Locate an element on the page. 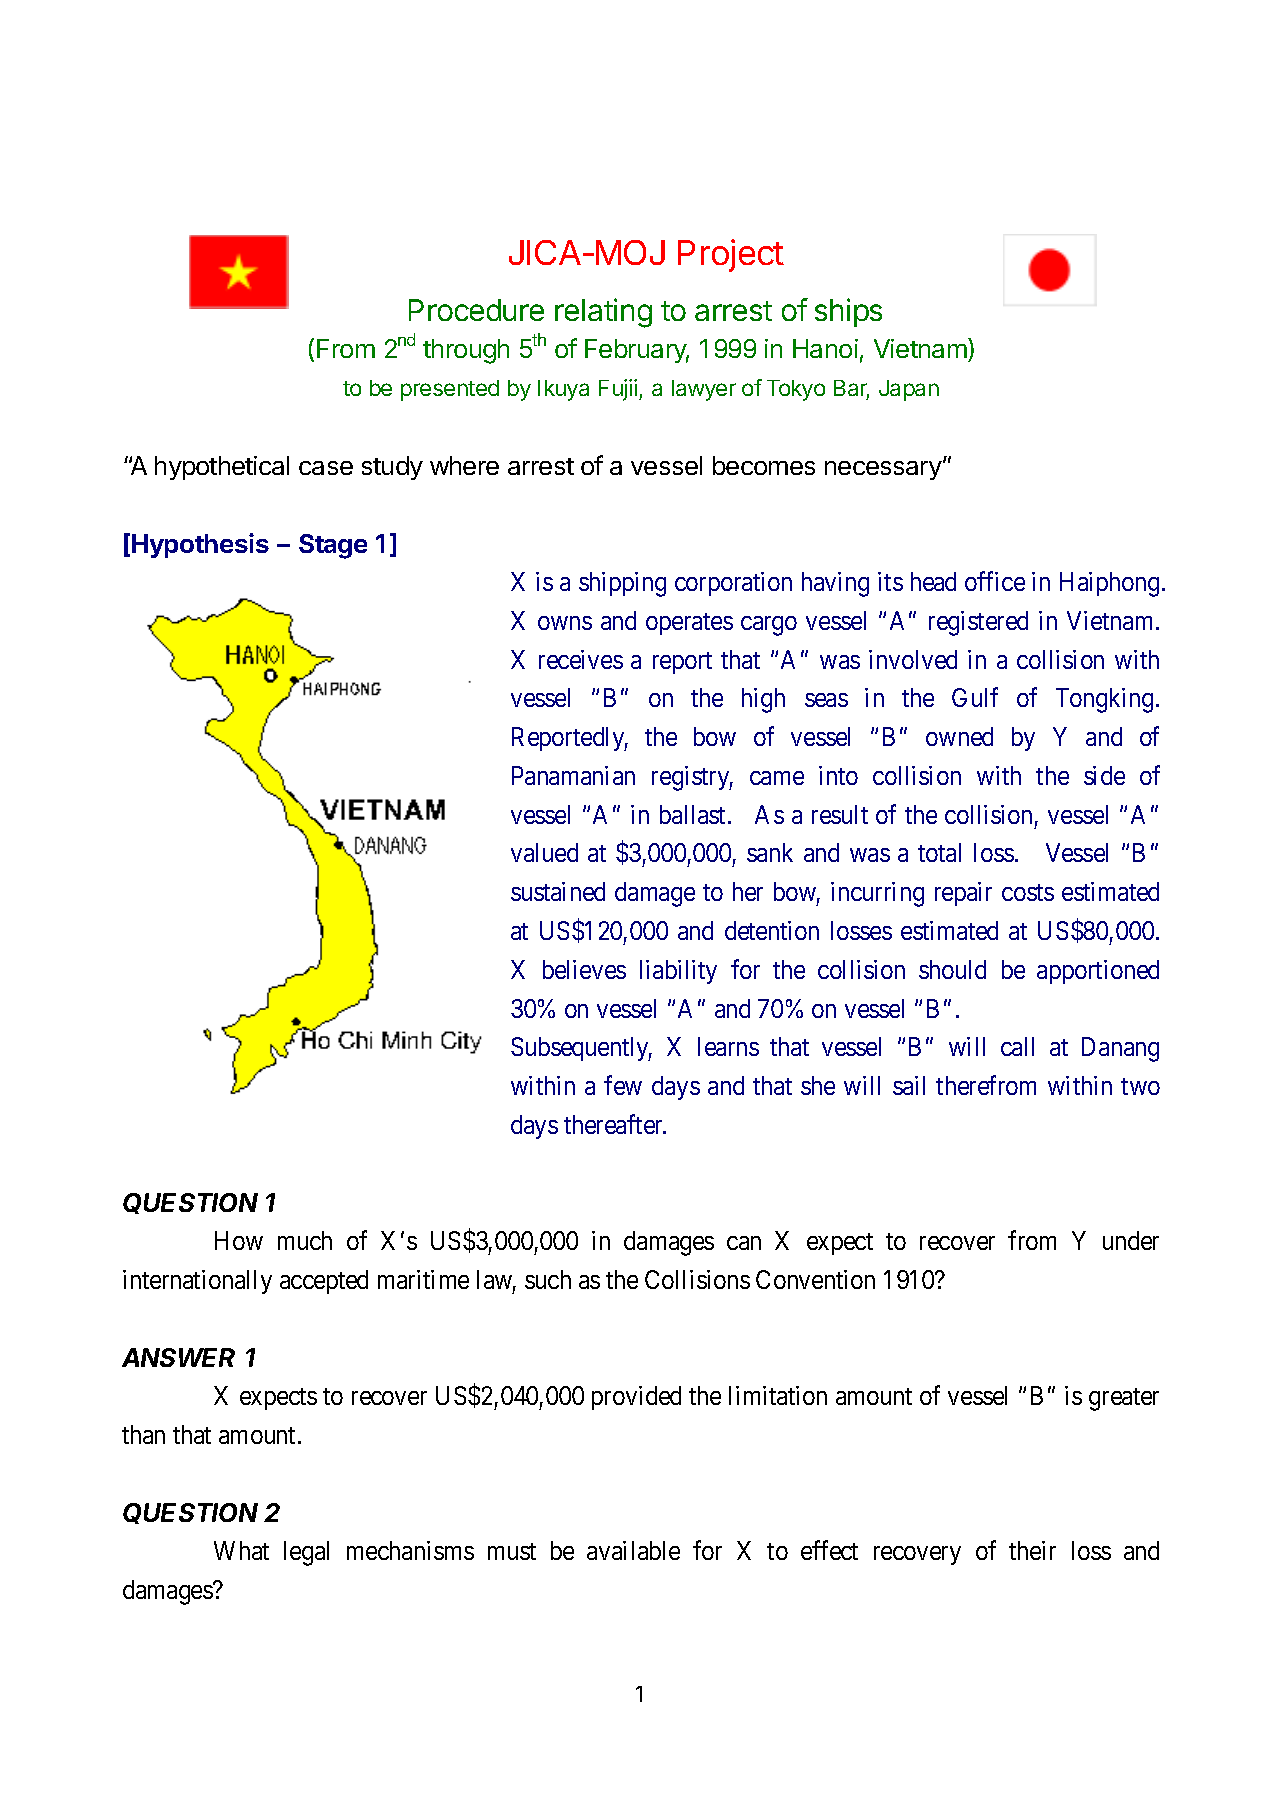 The width and height of the document is (1282, 1814). costs is located at coordinates (1028, 892).
